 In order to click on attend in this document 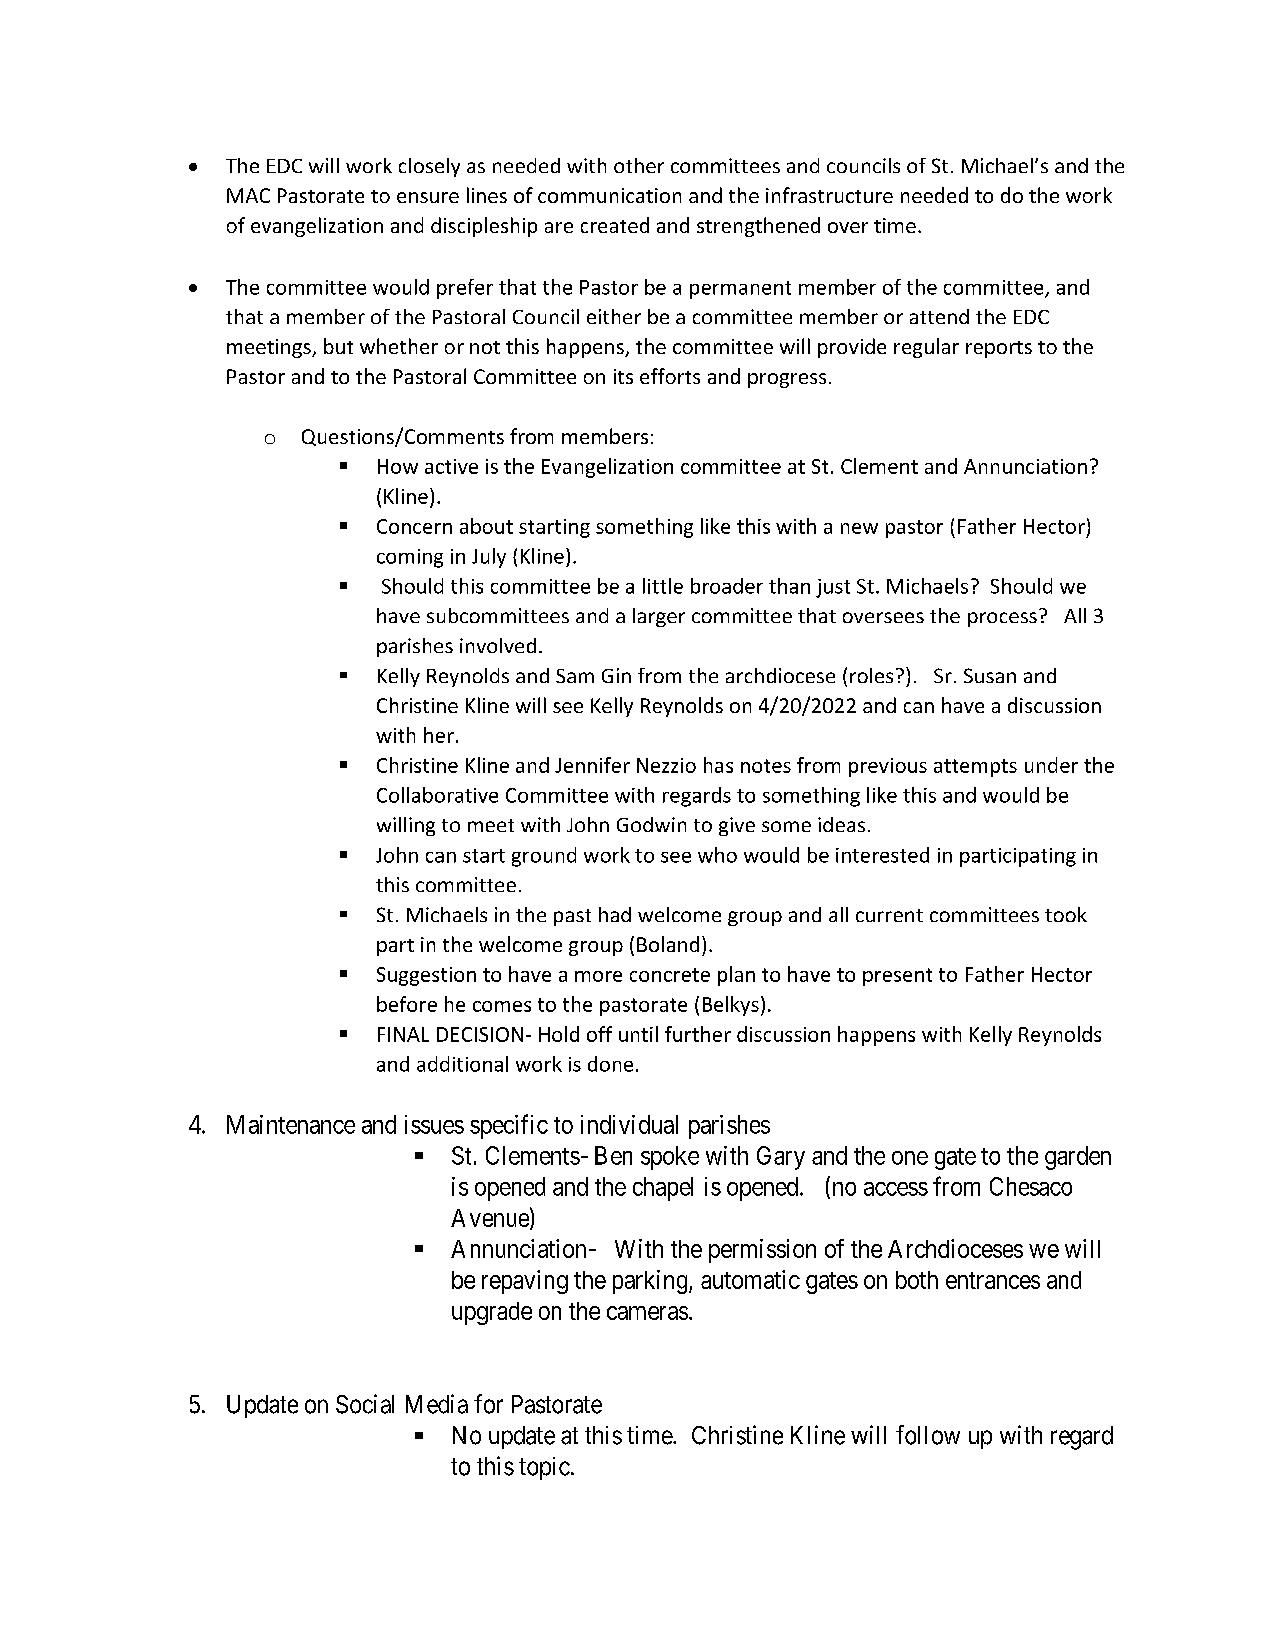, I will do `click(939, 316)`.
